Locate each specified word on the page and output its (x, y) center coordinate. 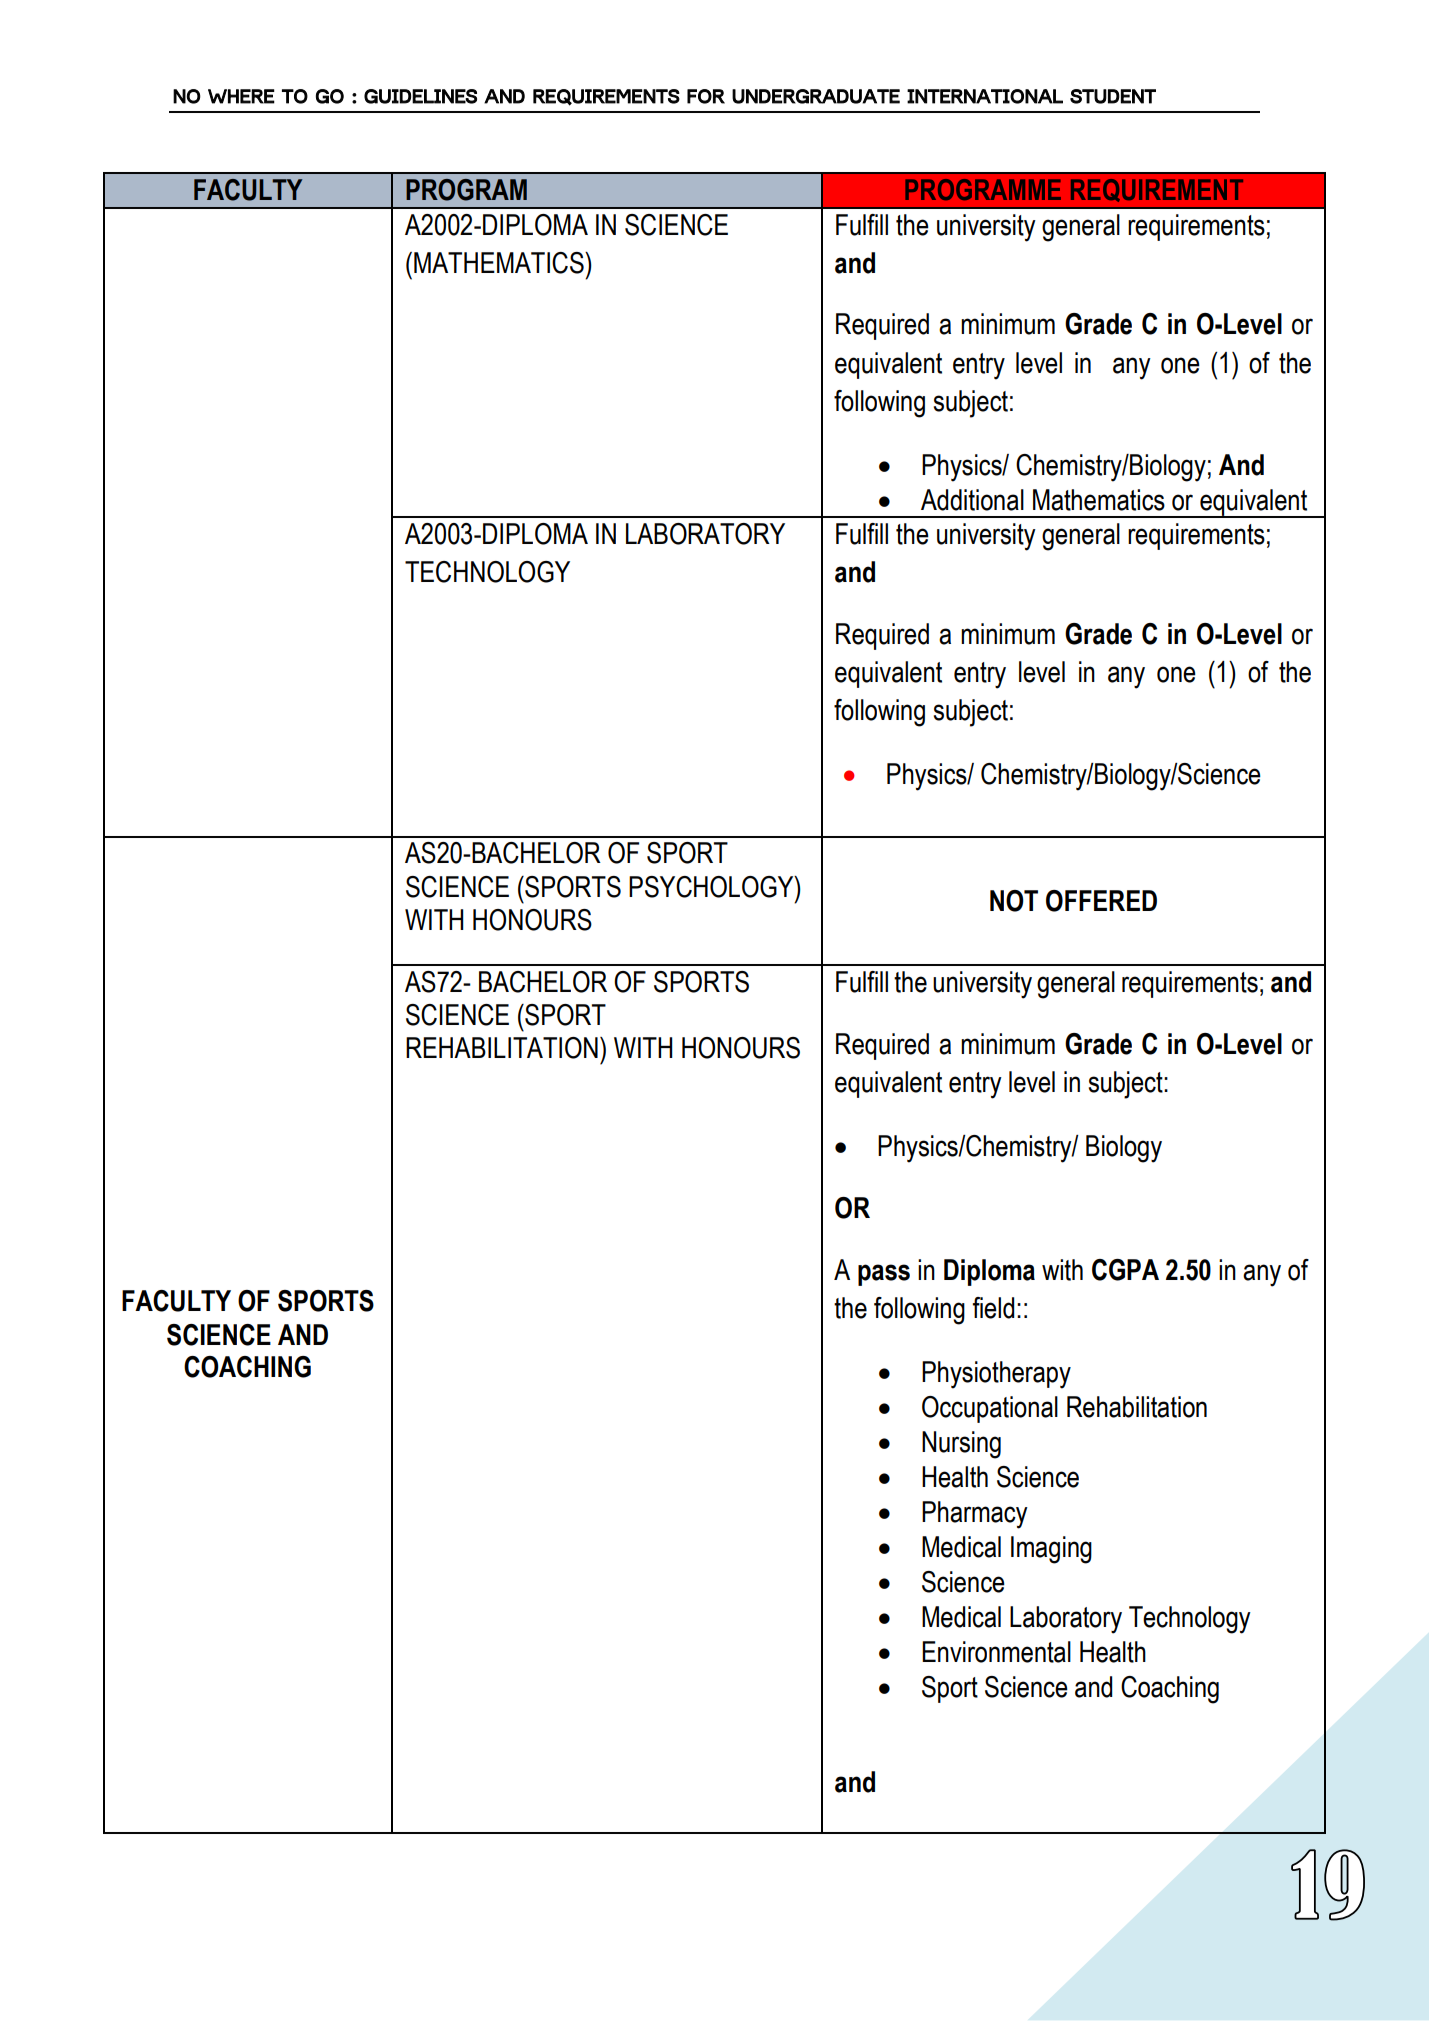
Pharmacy (975, 1515)
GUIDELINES (420, 96)
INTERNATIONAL (985, 96)
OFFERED (1101, 901)
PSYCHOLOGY (712, 887)
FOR (706, 96)
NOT (1014, 901)
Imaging (1051, 1550)
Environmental (996, 1652)
